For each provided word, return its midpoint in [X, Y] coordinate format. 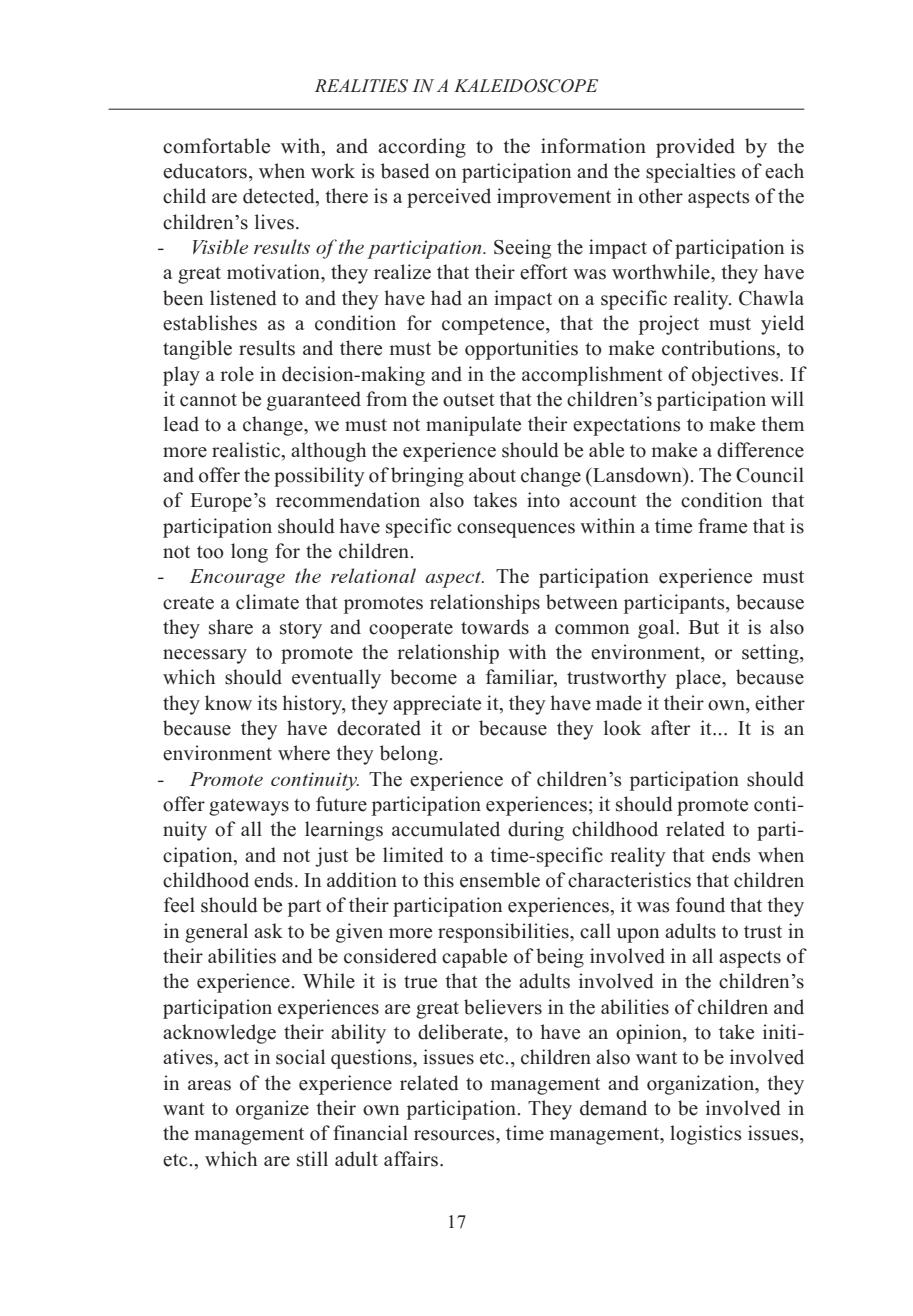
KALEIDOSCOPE [526, 86]
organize [272, 1110]
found [700, 905]
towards [495, 627]
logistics [706, 1135]
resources [455, 1135]
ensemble [500, 880]
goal [657, 629]
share [231, 627]
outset [469, 400]
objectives [736, 376]
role [237, 374]
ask [268, 931]
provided [695, 148]
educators [206, 171]
